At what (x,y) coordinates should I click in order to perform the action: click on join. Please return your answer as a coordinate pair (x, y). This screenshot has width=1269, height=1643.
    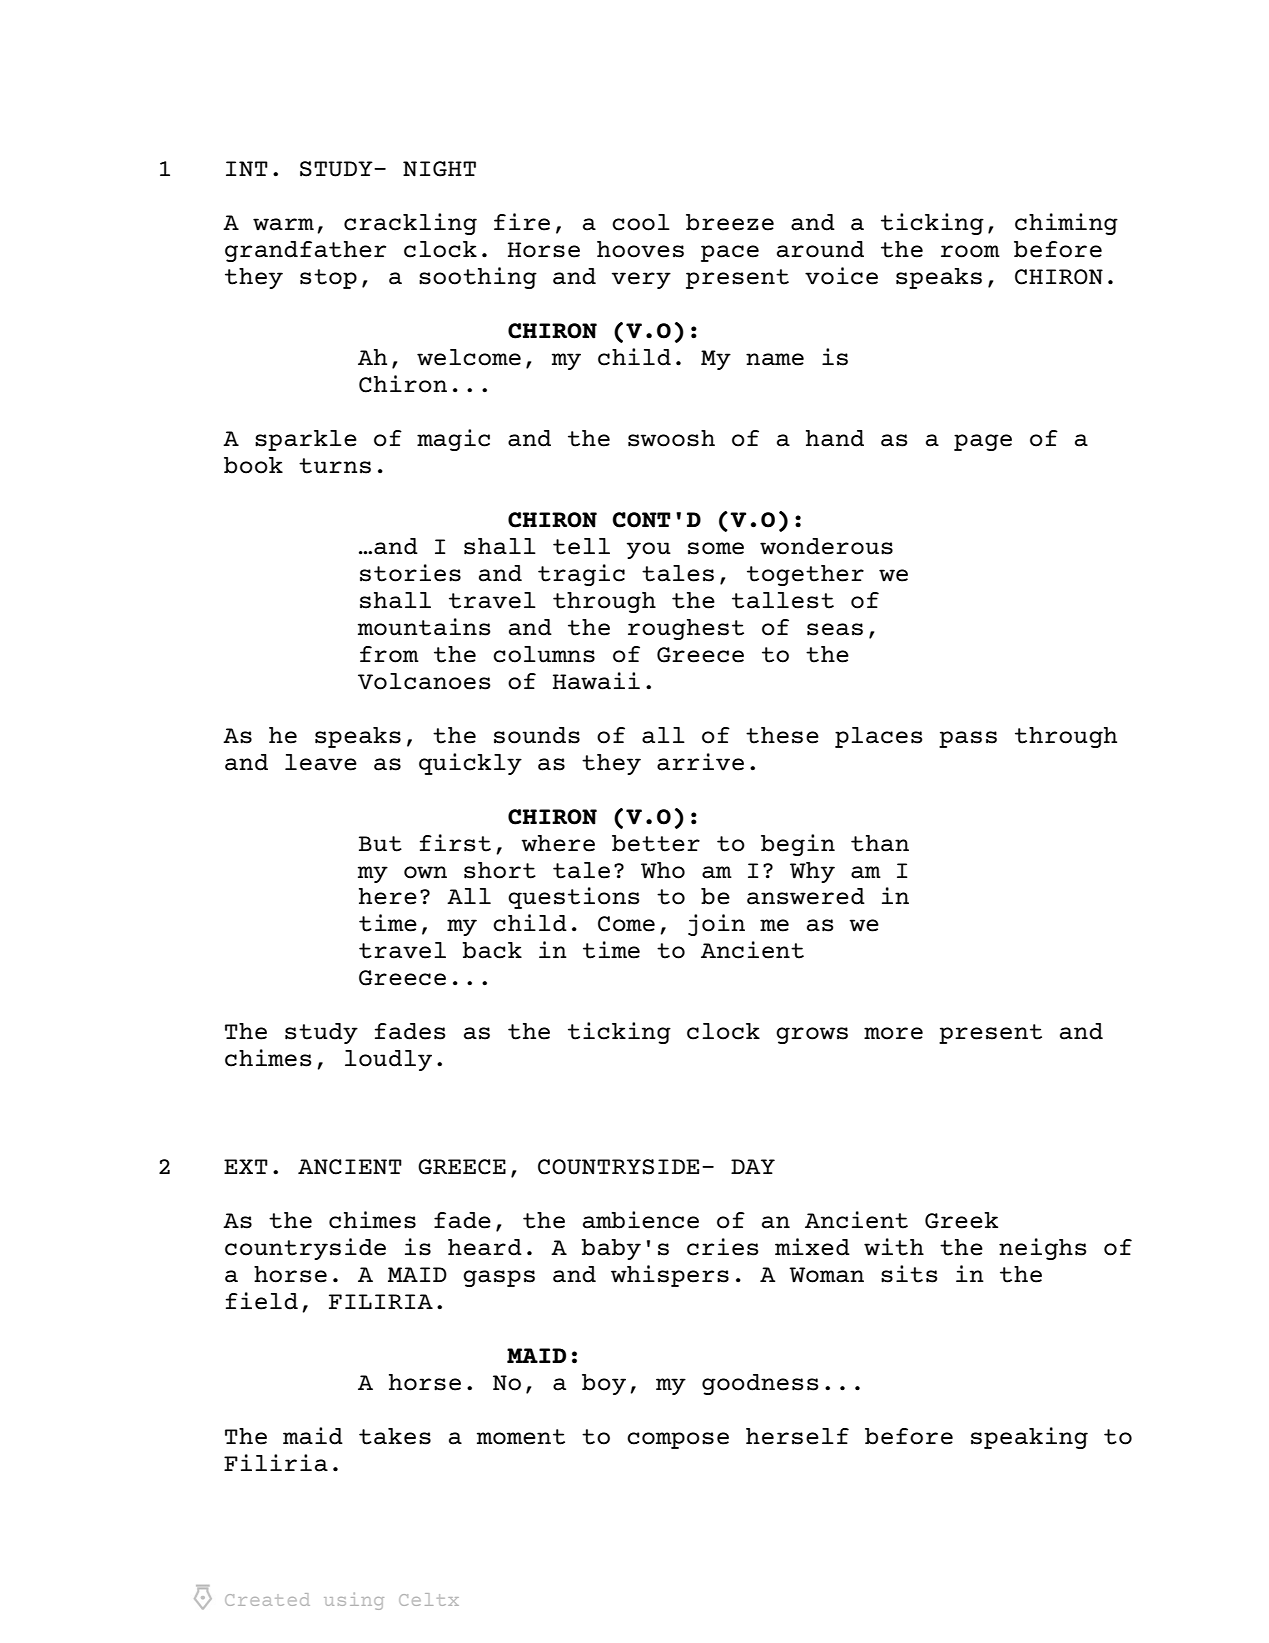
    Looking at the image, I should click on (716, 925).
